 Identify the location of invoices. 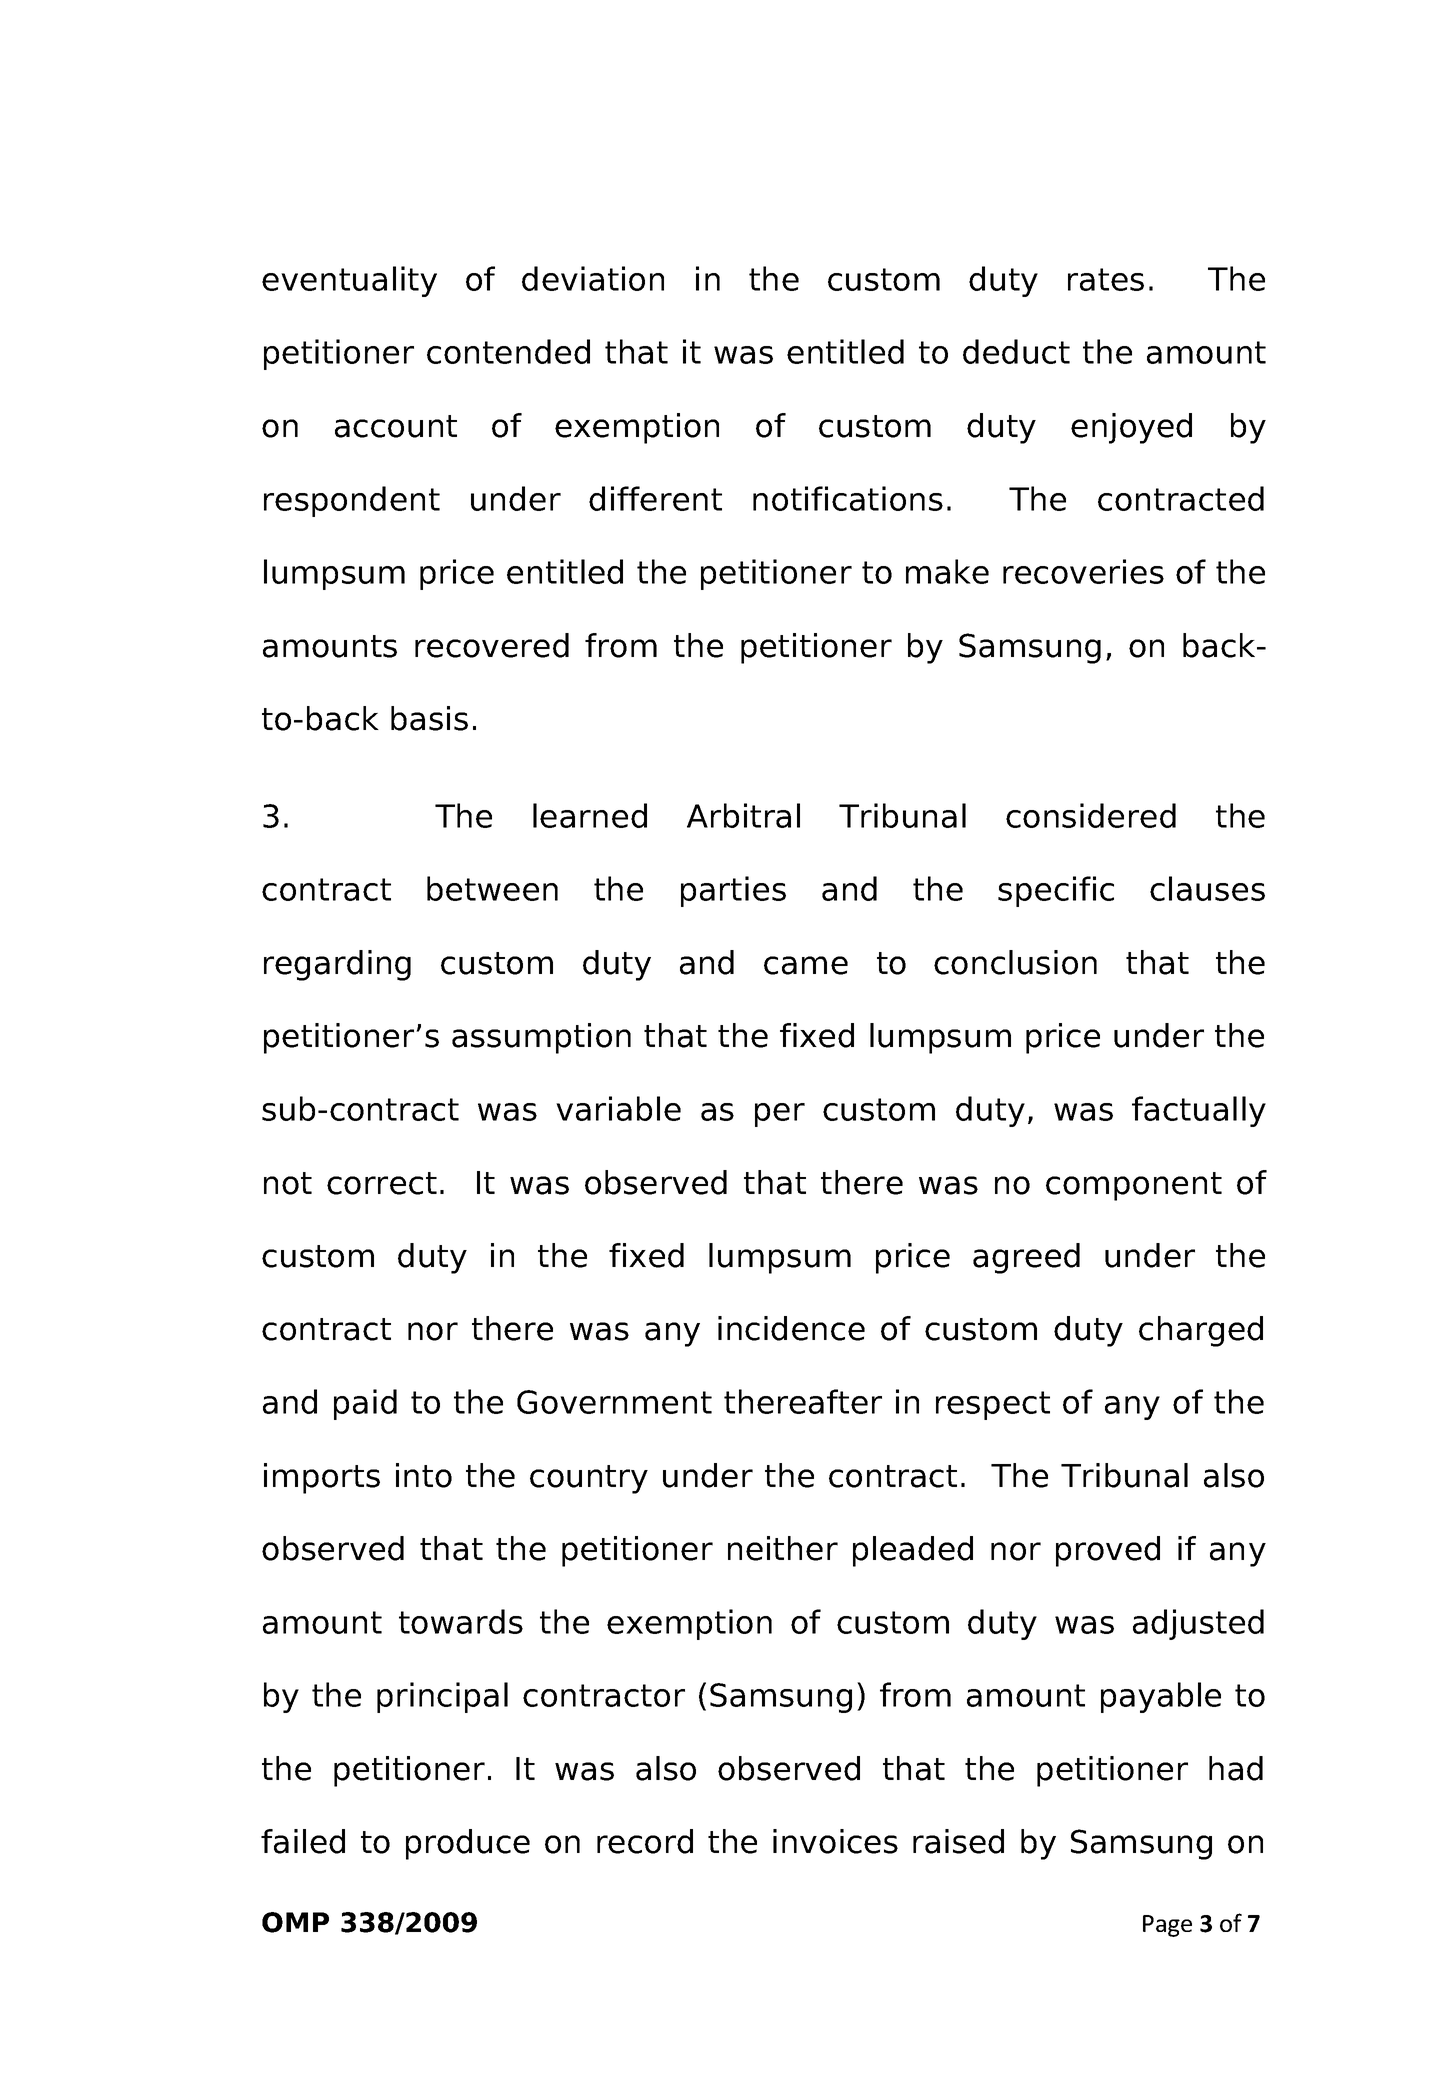
(835, 1841).
